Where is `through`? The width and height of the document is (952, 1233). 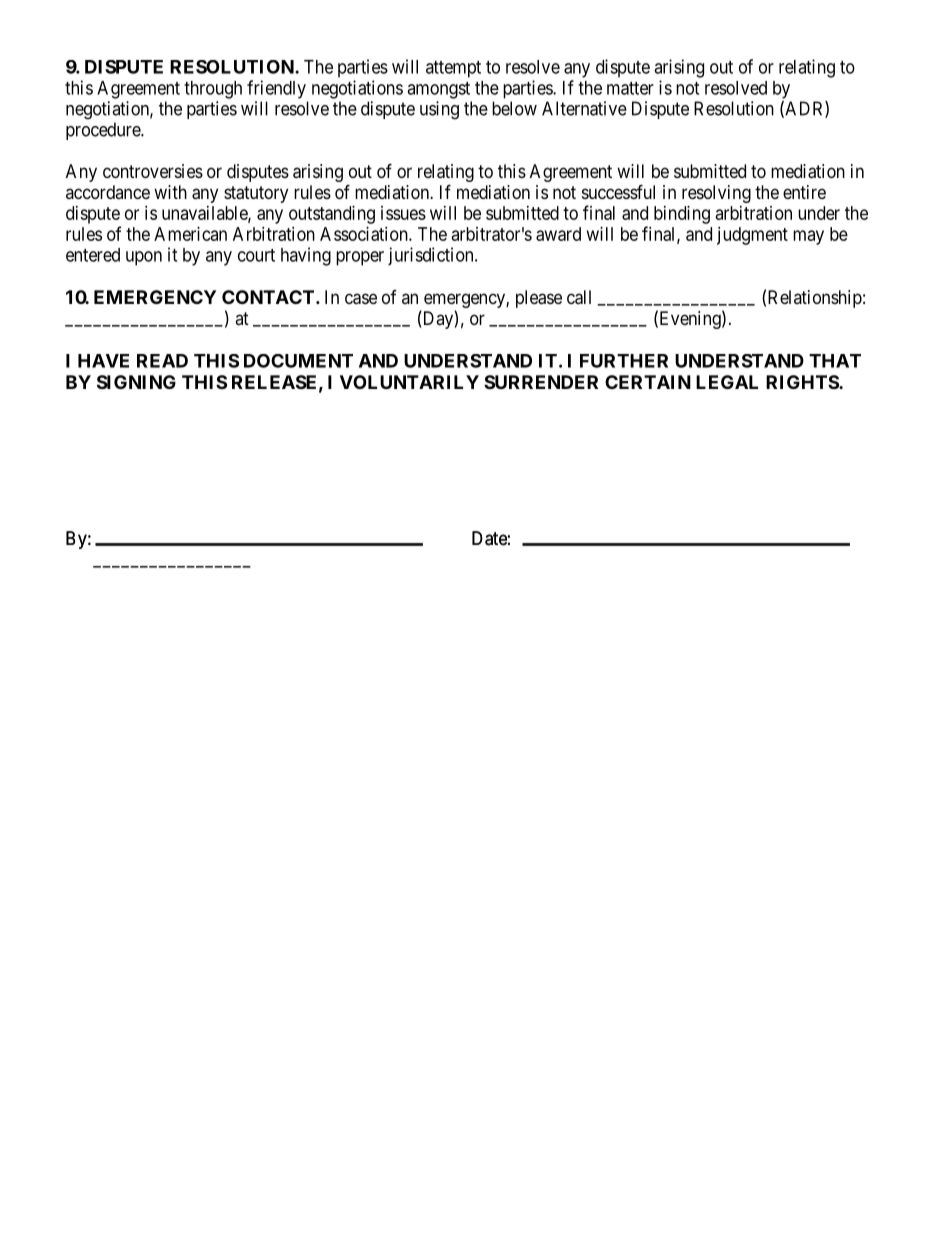
through is located at coordinates (213, 90).
